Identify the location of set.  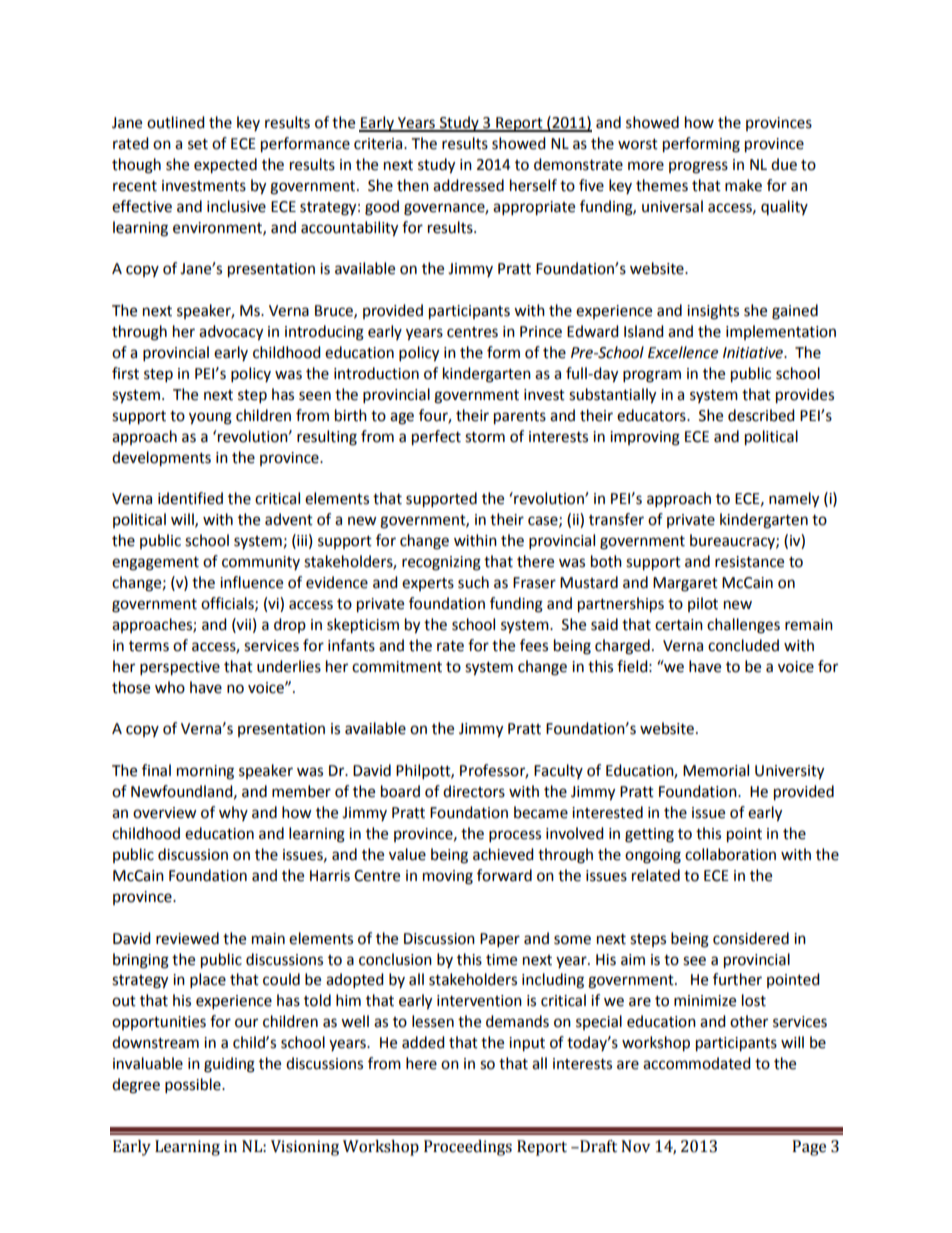
(198, 144).
